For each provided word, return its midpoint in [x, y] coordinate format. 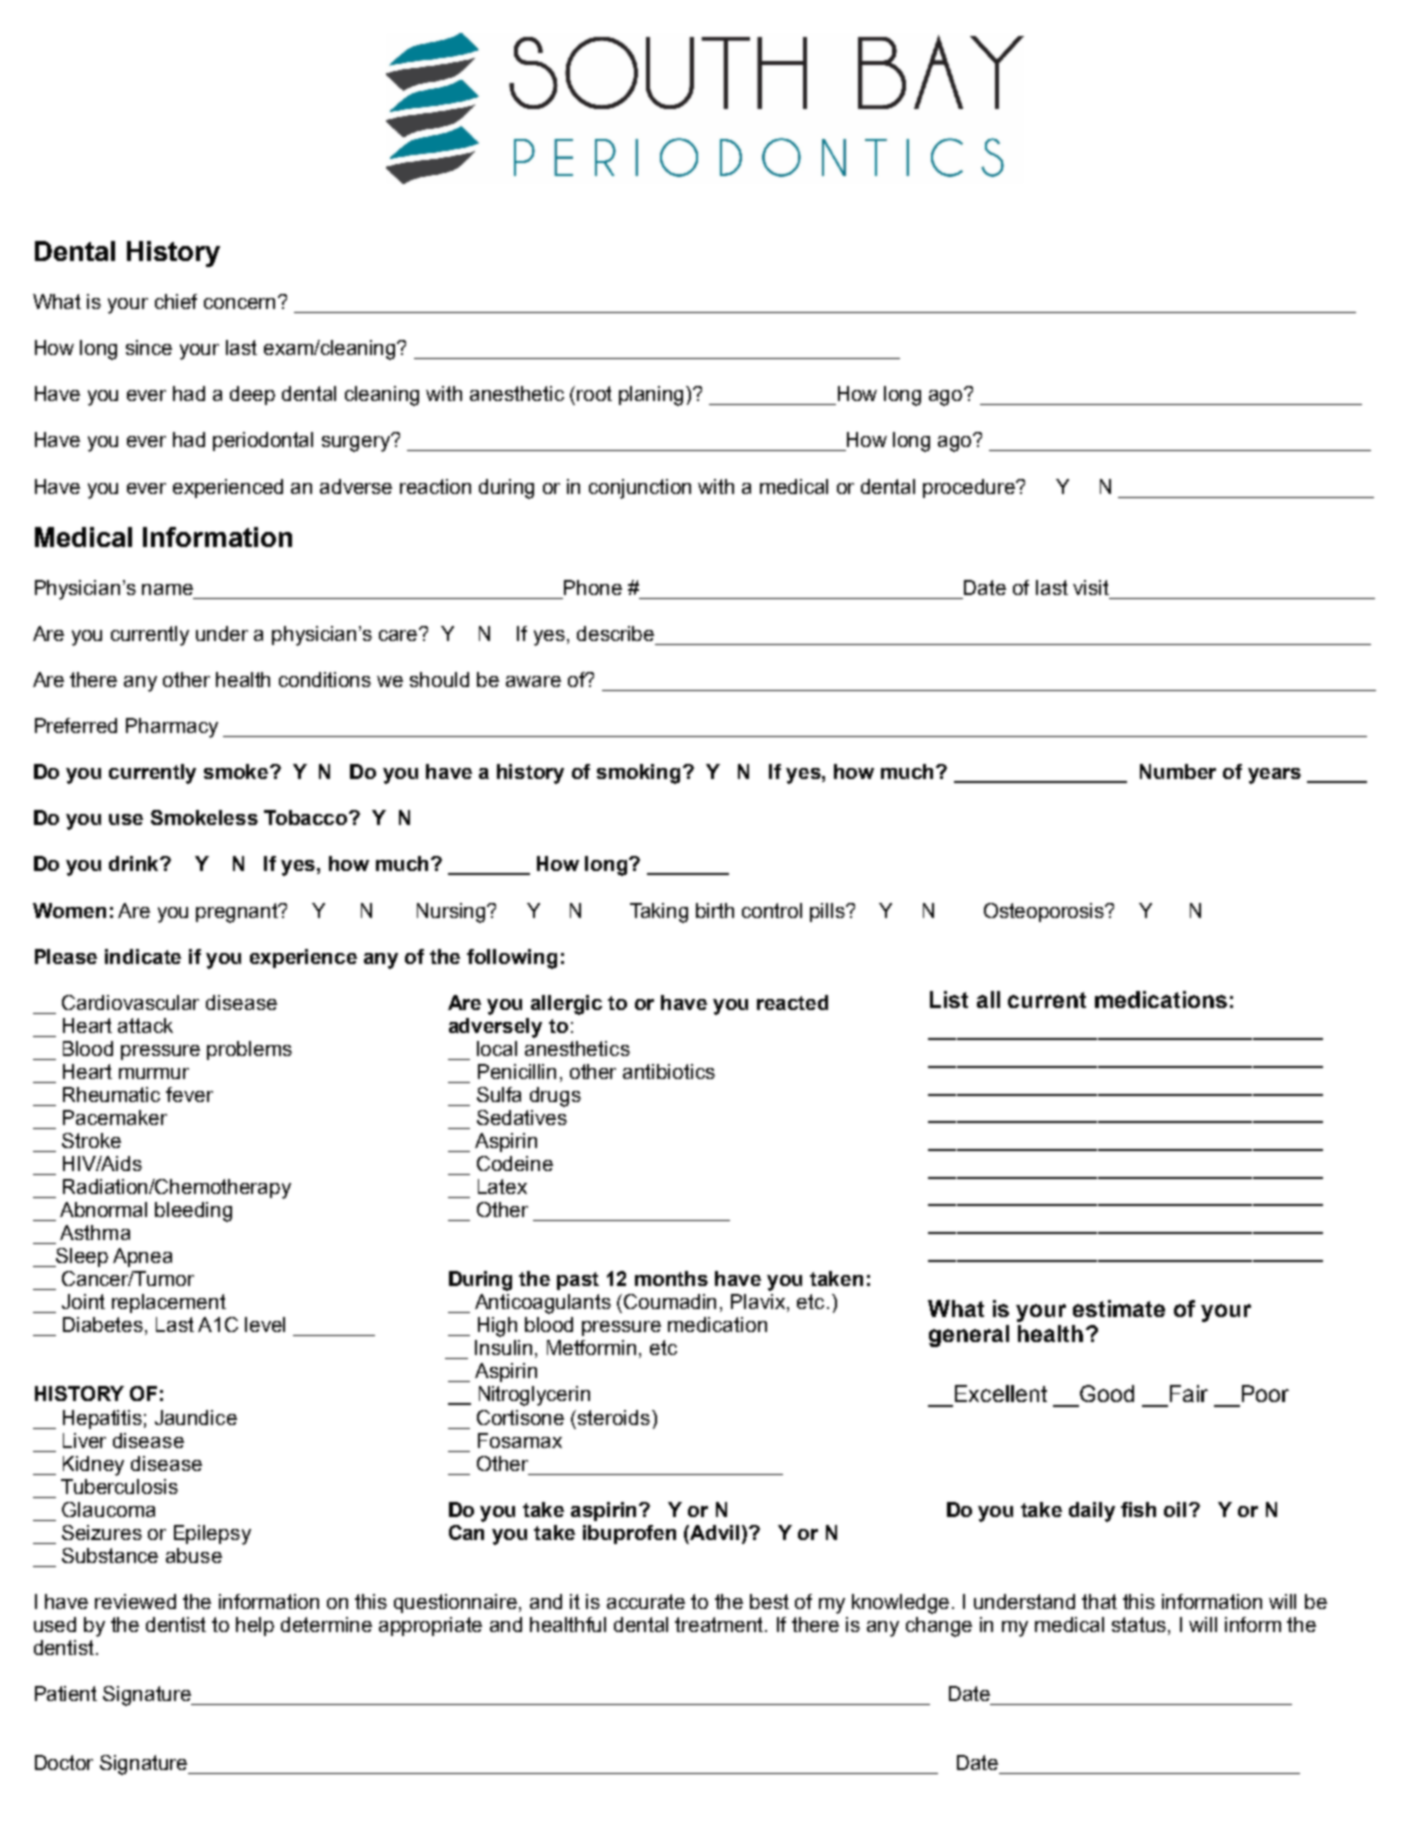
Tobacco [307, 817]
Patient [66, 1693]
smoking [638, 774]
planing [653, 396]
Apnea [142, 1257]
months [671, 1278]
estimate [1119, 1308]
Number [1178, 771]
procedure [970, 488]
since [149, 347]
